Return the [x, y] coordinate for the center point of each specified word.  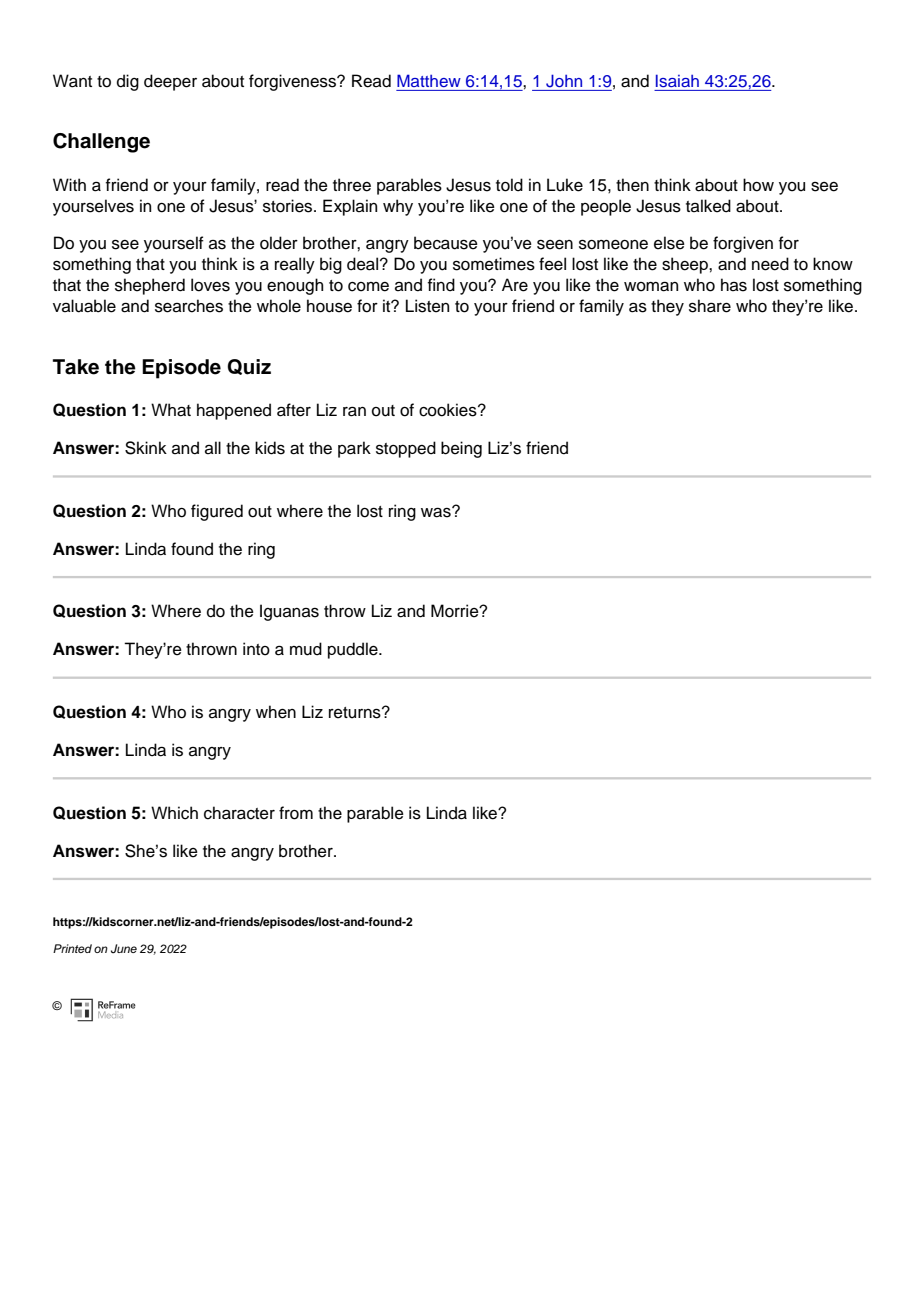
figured [217, 512]
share [710, 306]
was [437, 512]
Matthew [429, 80]
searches [189, 306]
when [276, 712]
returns [356, 713]
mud [306, 649]
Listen [427, 306]
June [124, 949]
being [461, 449]
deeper [170, 82]
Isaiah [677, 81]
